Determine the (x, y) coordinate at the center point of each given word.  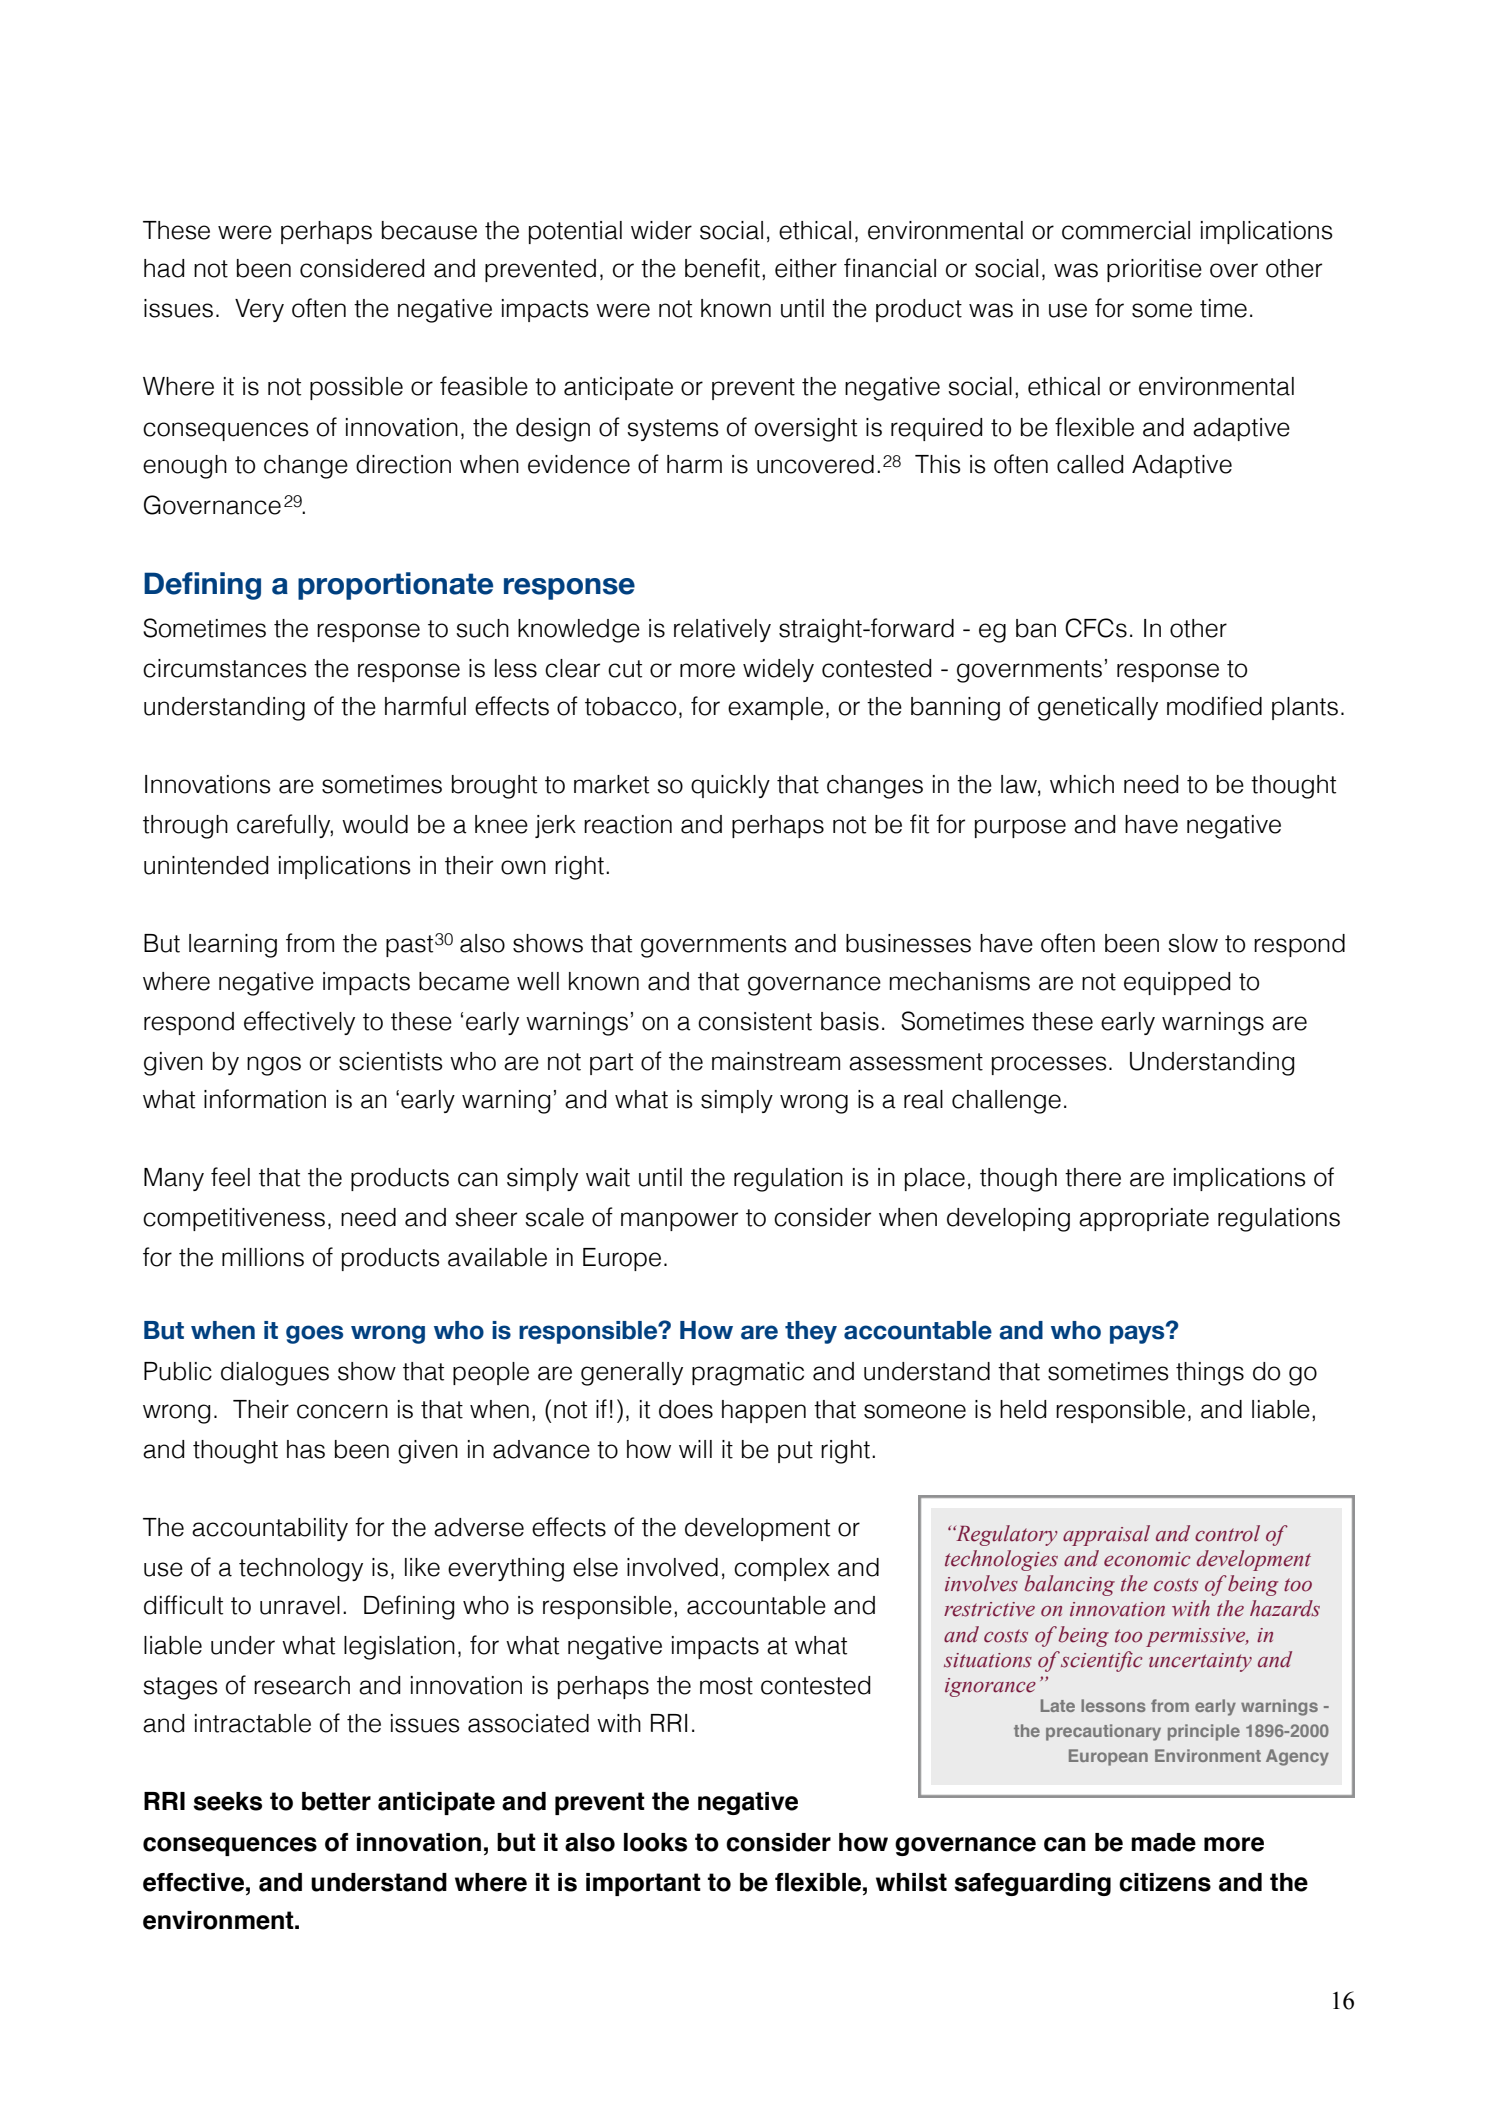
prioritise (1154, 270)
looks (655, 1842)
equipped (1177, 983)
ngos (274, 1066)
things (1210, 1374)
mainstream (776, 1061)
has (306, 1449)
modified (1214, 706)
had (164, 268)
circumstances (225, 668)
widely (778, 670)
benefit (722, 268)
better (336, 1801)
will (695, 1449)
